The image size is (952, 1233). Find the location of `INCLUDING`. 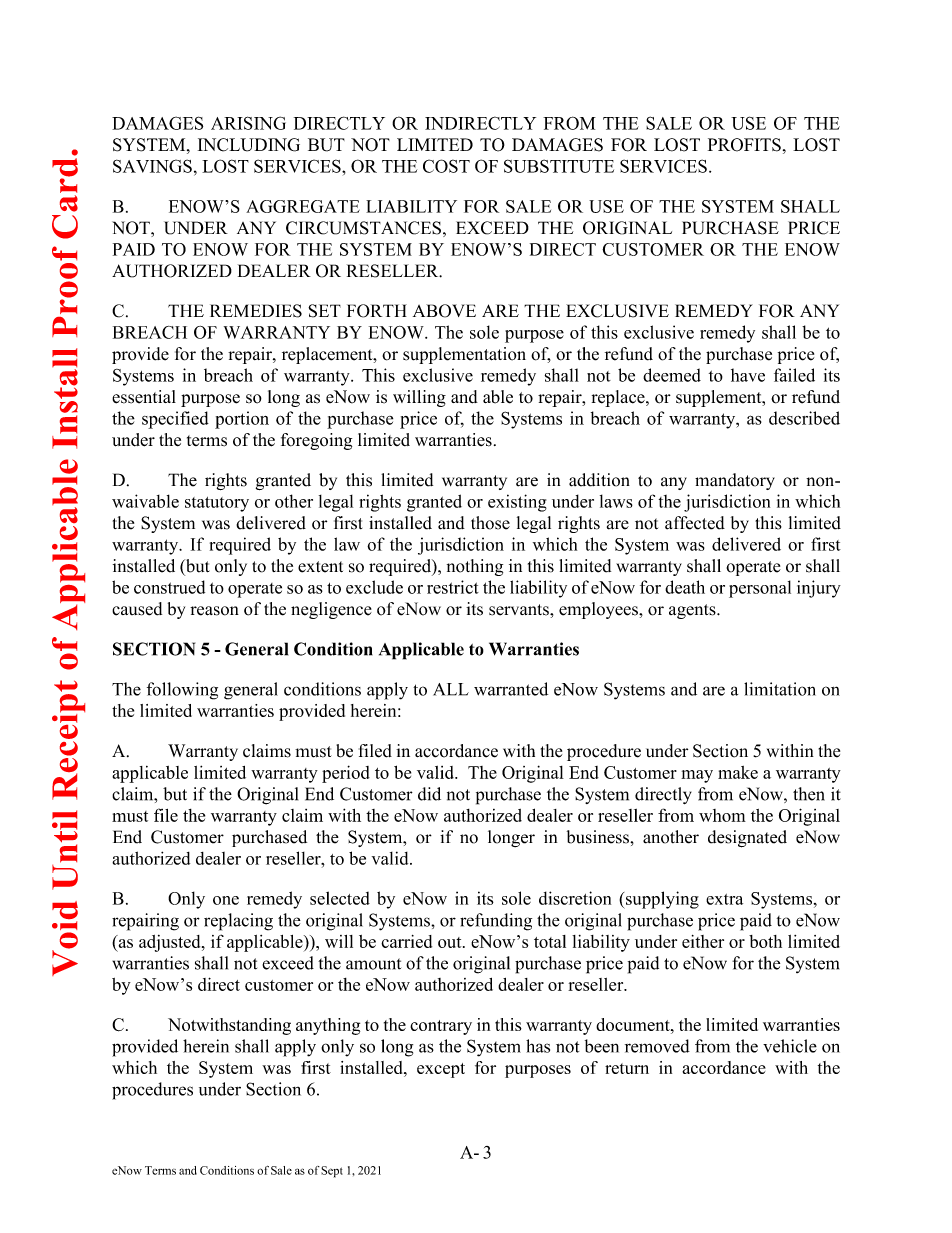

INCLUDING is located at coordinates (249, 145).
